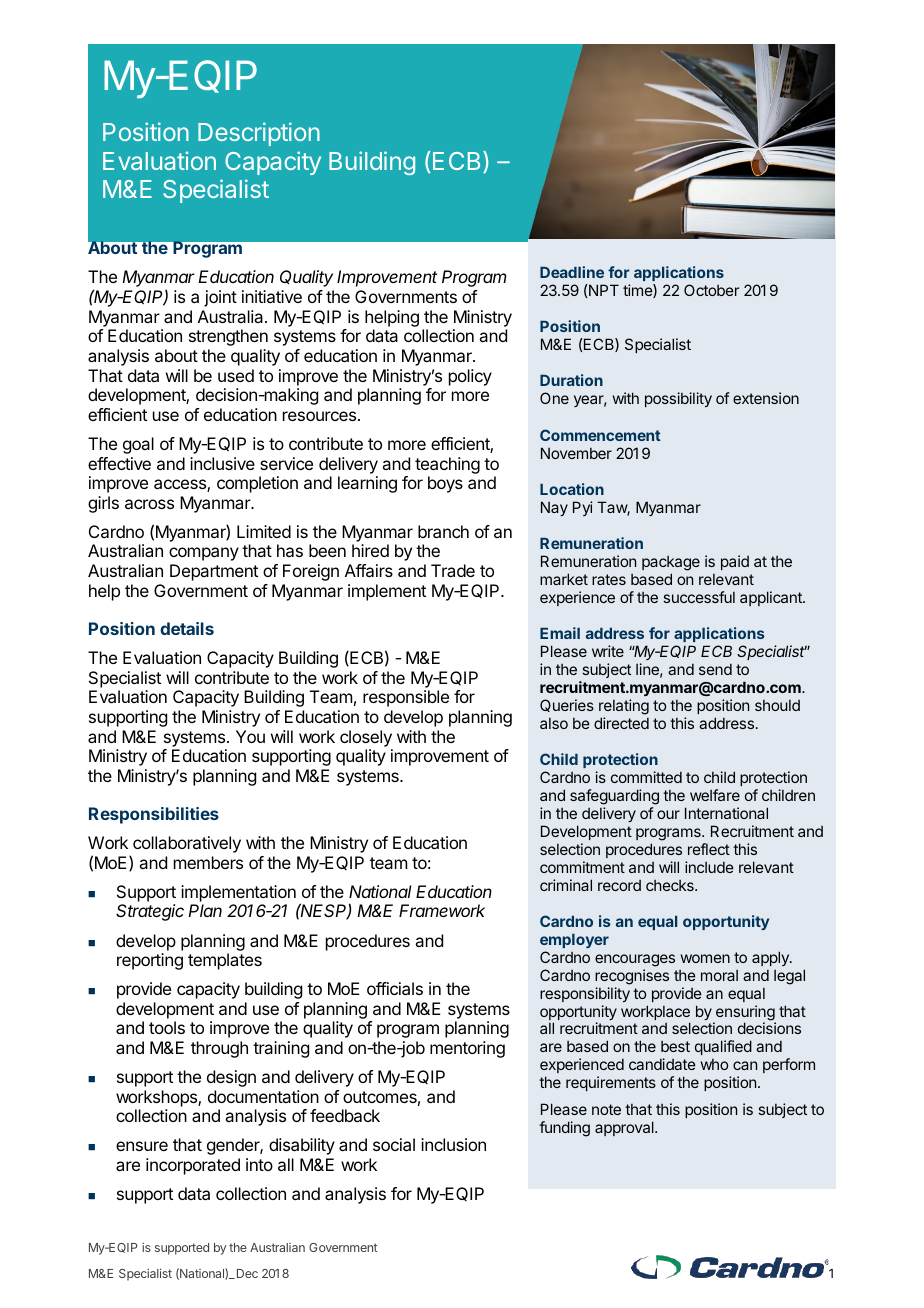 The width and height of the screenshot is (924, 1308). What do you see at coordinates (445, 484) in the screenshot?
I see `boys` at bounding box center [445, 484].
